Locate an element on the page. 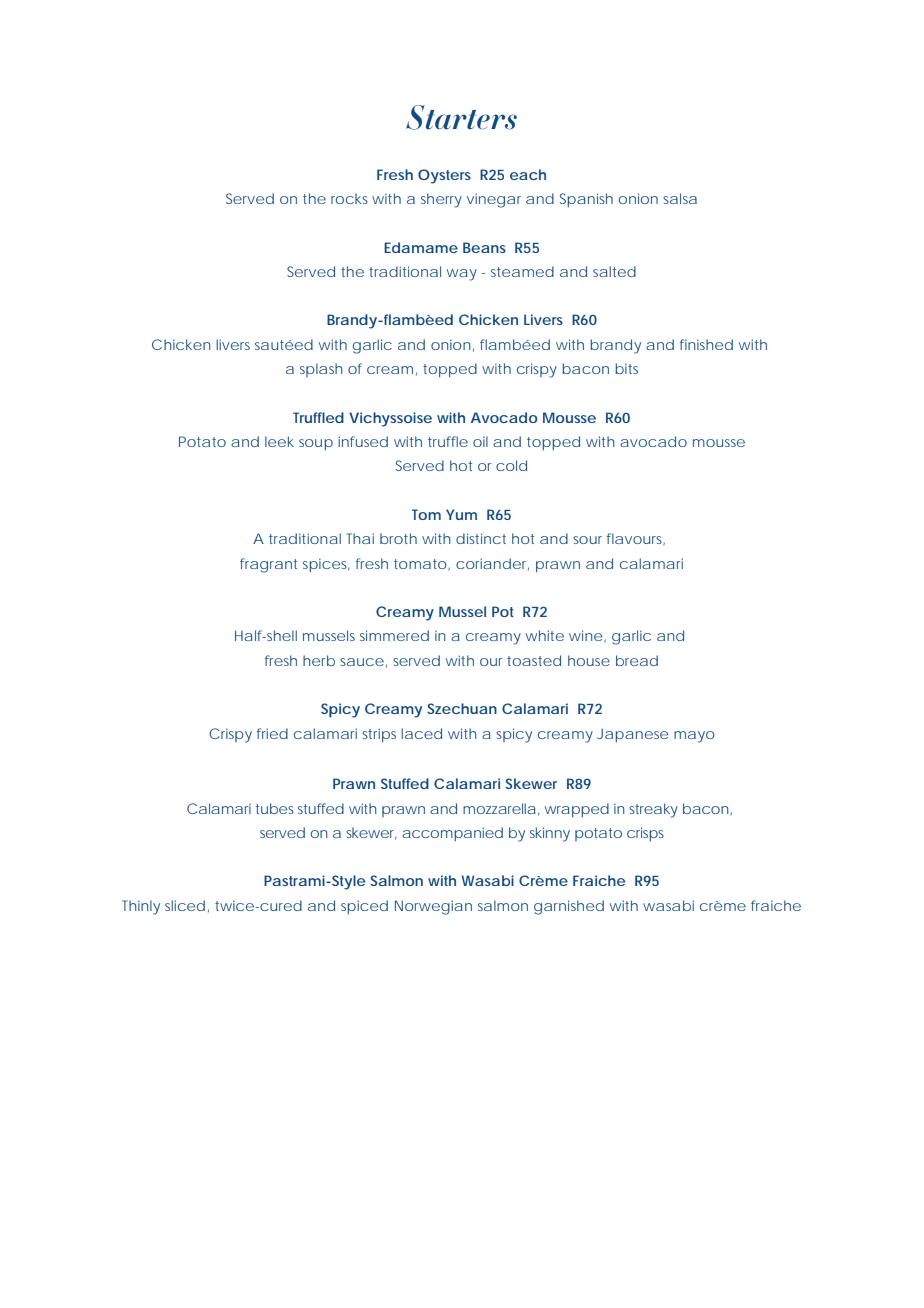 The image size is (924, 1308). herb is located at coordinates (319, 660).
